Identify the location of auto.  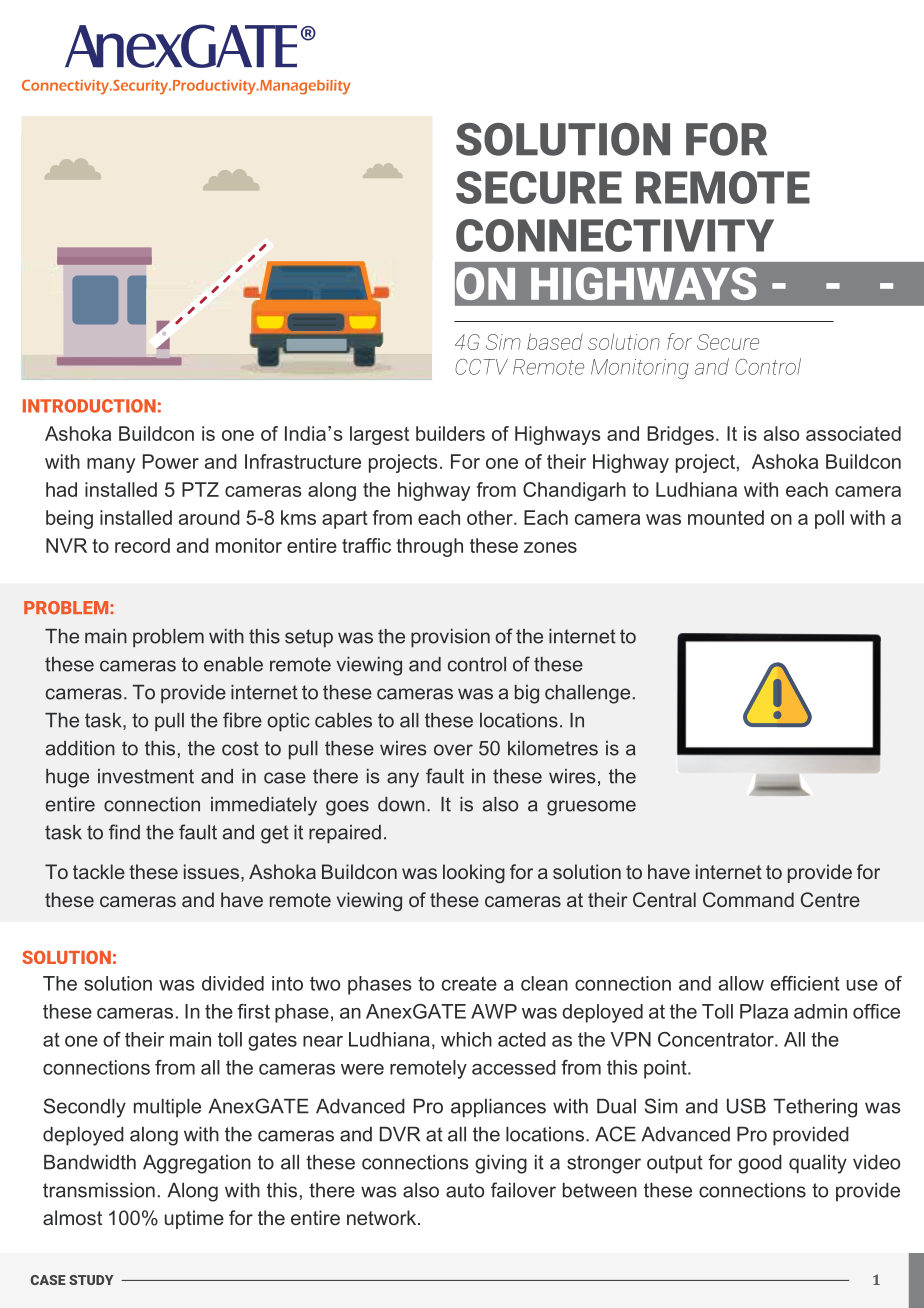
(465, 1190).
